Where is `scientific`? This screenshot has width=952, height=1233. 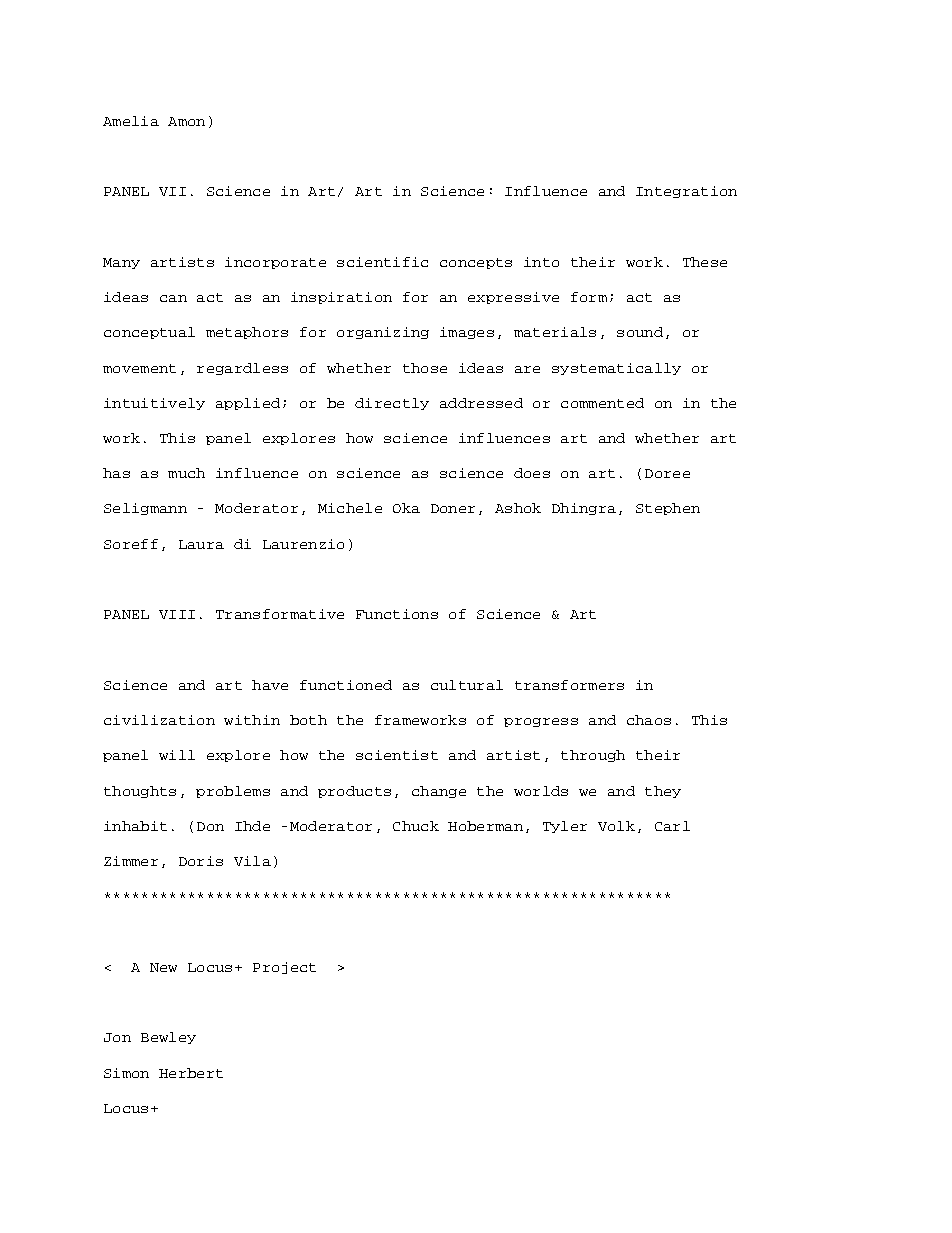
scientific is located at coordinates (382, 262).
